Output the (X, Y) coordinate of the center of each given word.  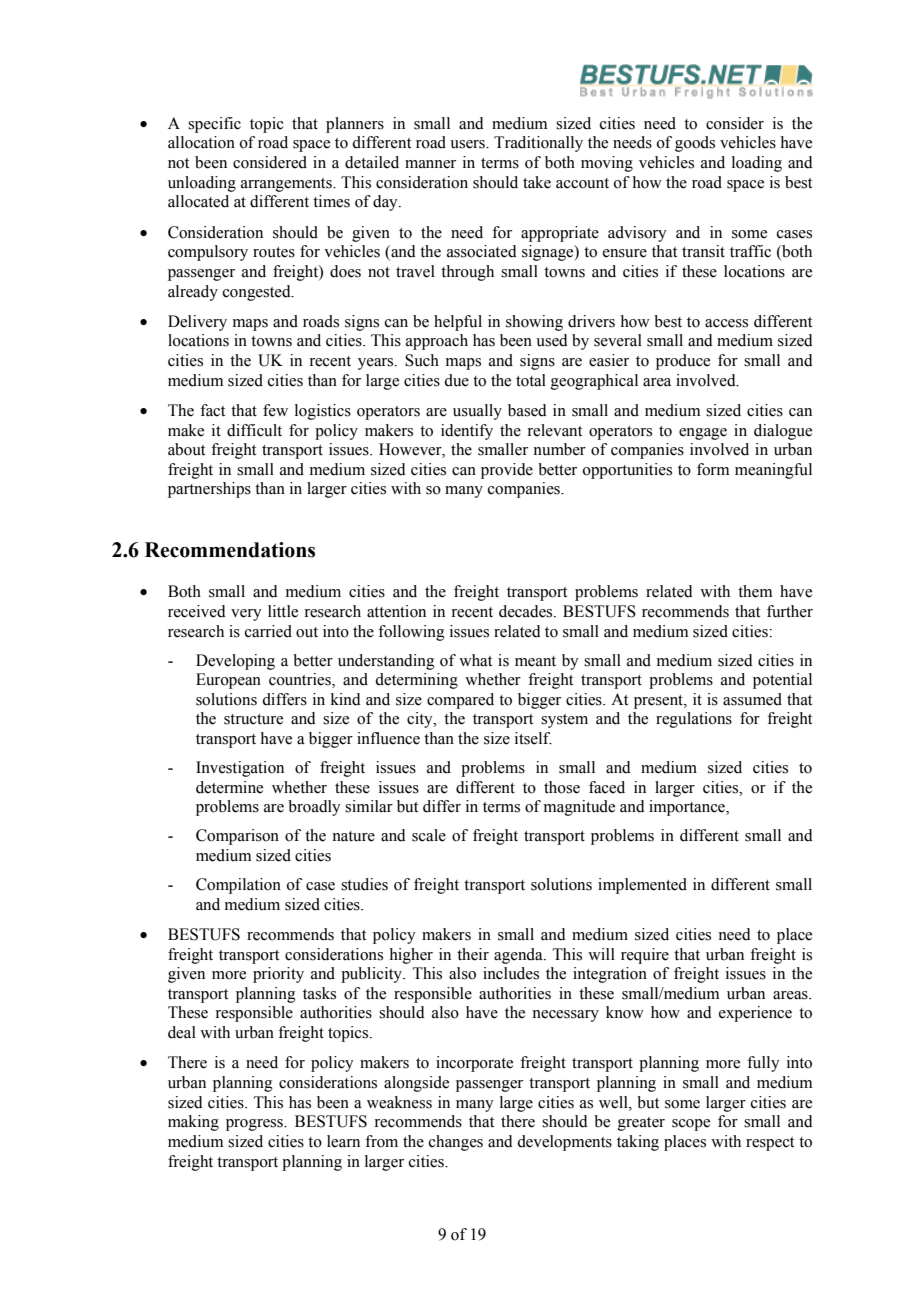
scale (429, 835)
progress (255, 1125)
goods (695, 144)
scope (691, 1125)
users (468, 144)
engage (703, 434)
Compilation (238, 886)
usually (477, 412)
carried (268, 631)
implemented (642, 886)
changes (456, 1143)
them (755, 591)
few (275, 410)
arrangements (287, 185)
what (475, 660)
